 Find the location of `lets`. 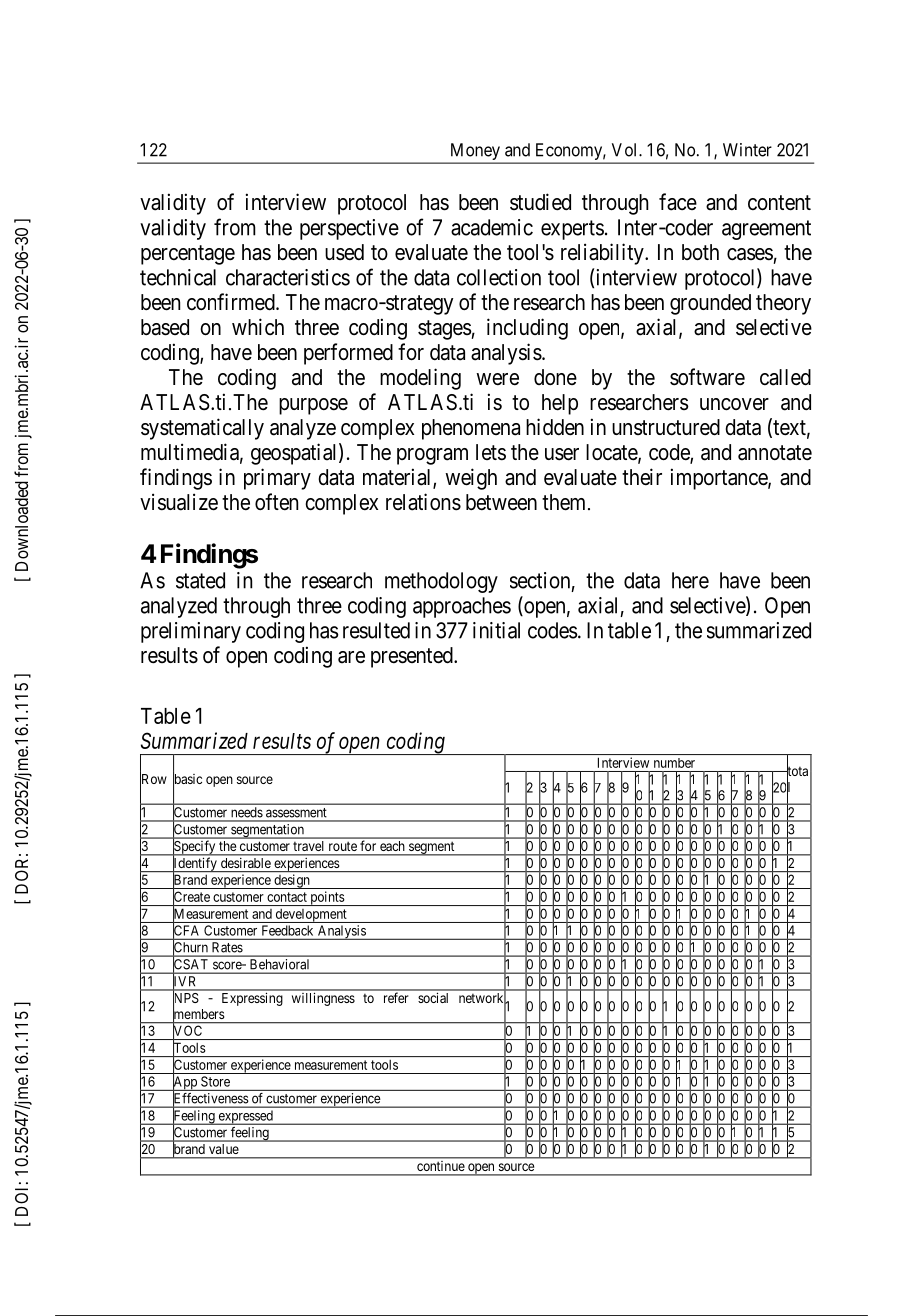

lets is located at coordinates (491, 452).
